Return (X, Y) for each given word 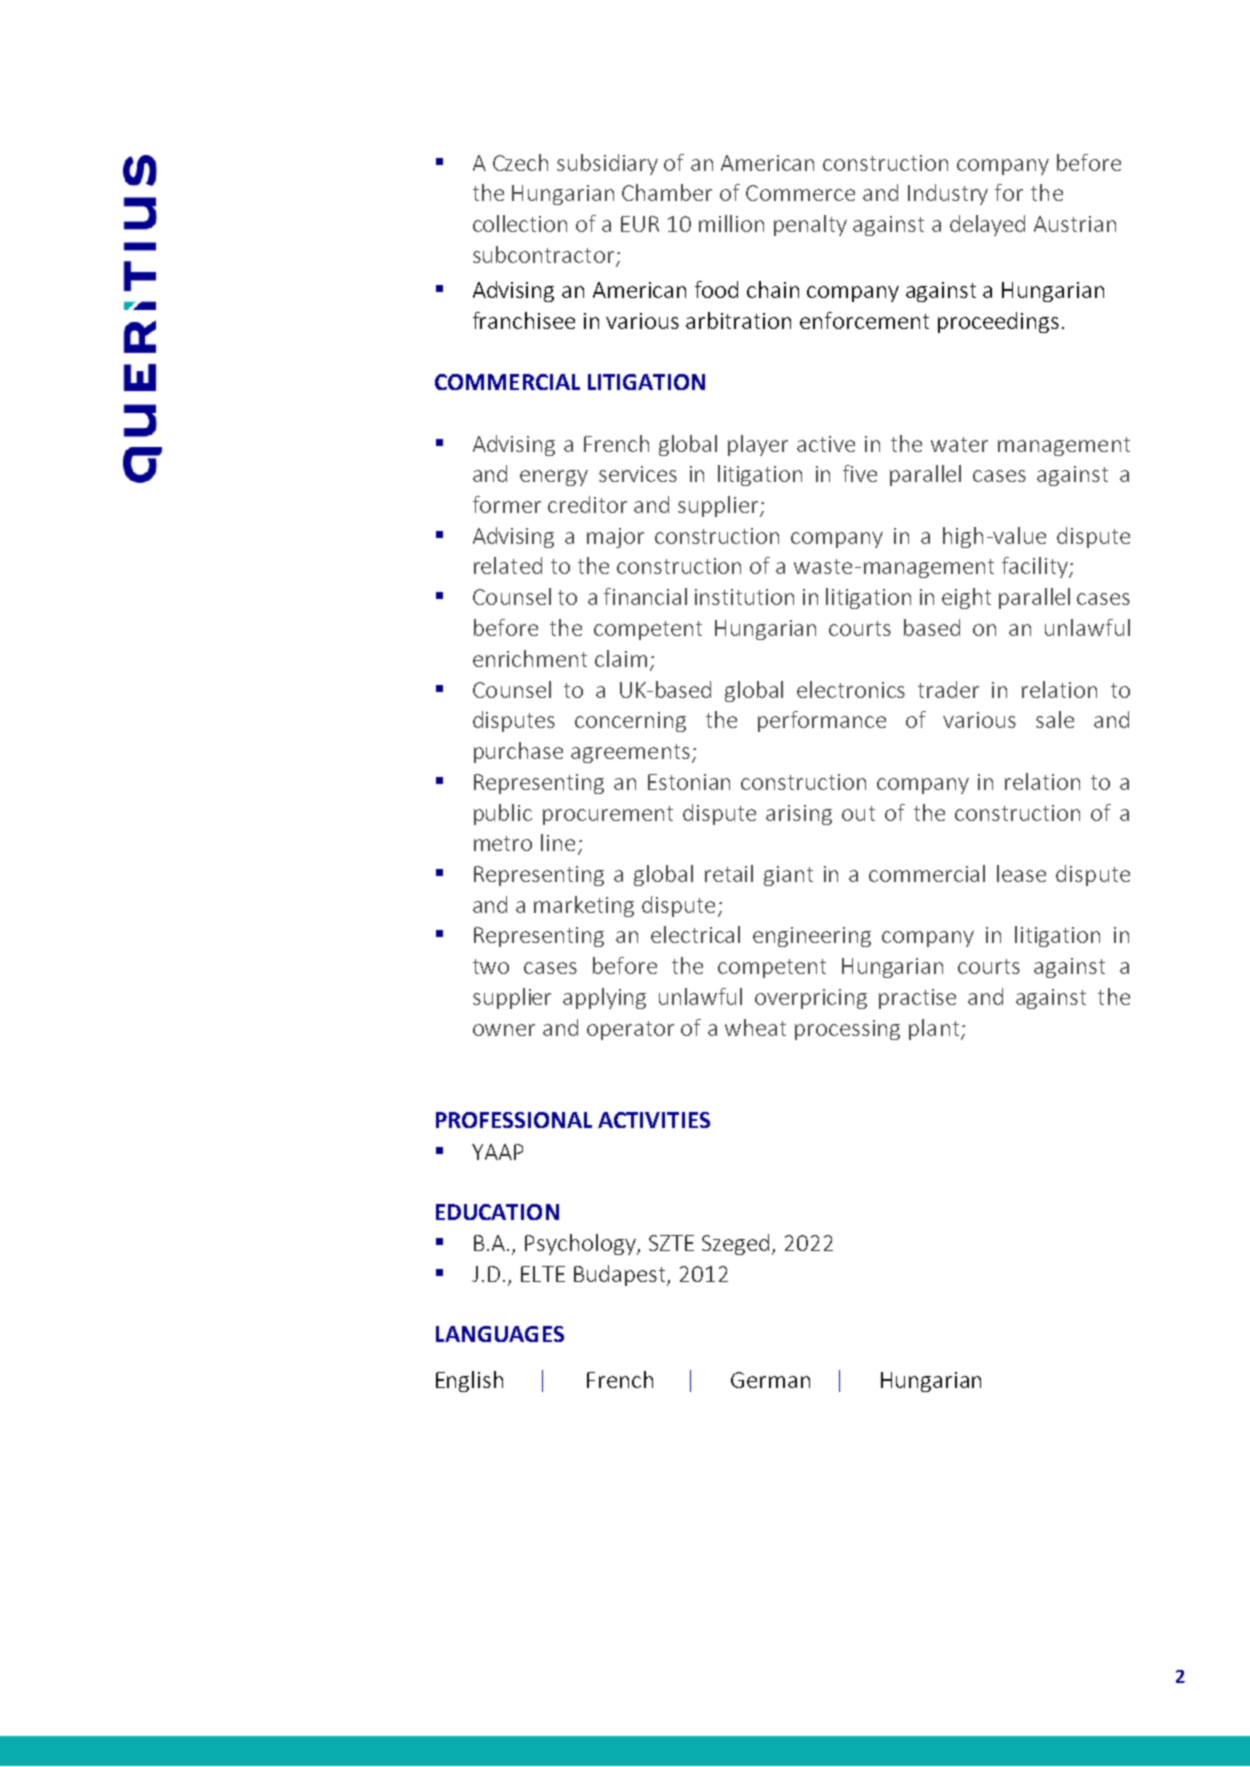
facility (1036, 567)
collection (520, 223)
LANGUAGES (500, 1334)
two (491, 966)
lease (1021, 873)
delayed (987, 225)
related (508, 565)
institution (744, 597)
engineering (812, 937)
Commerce (800, 193)
